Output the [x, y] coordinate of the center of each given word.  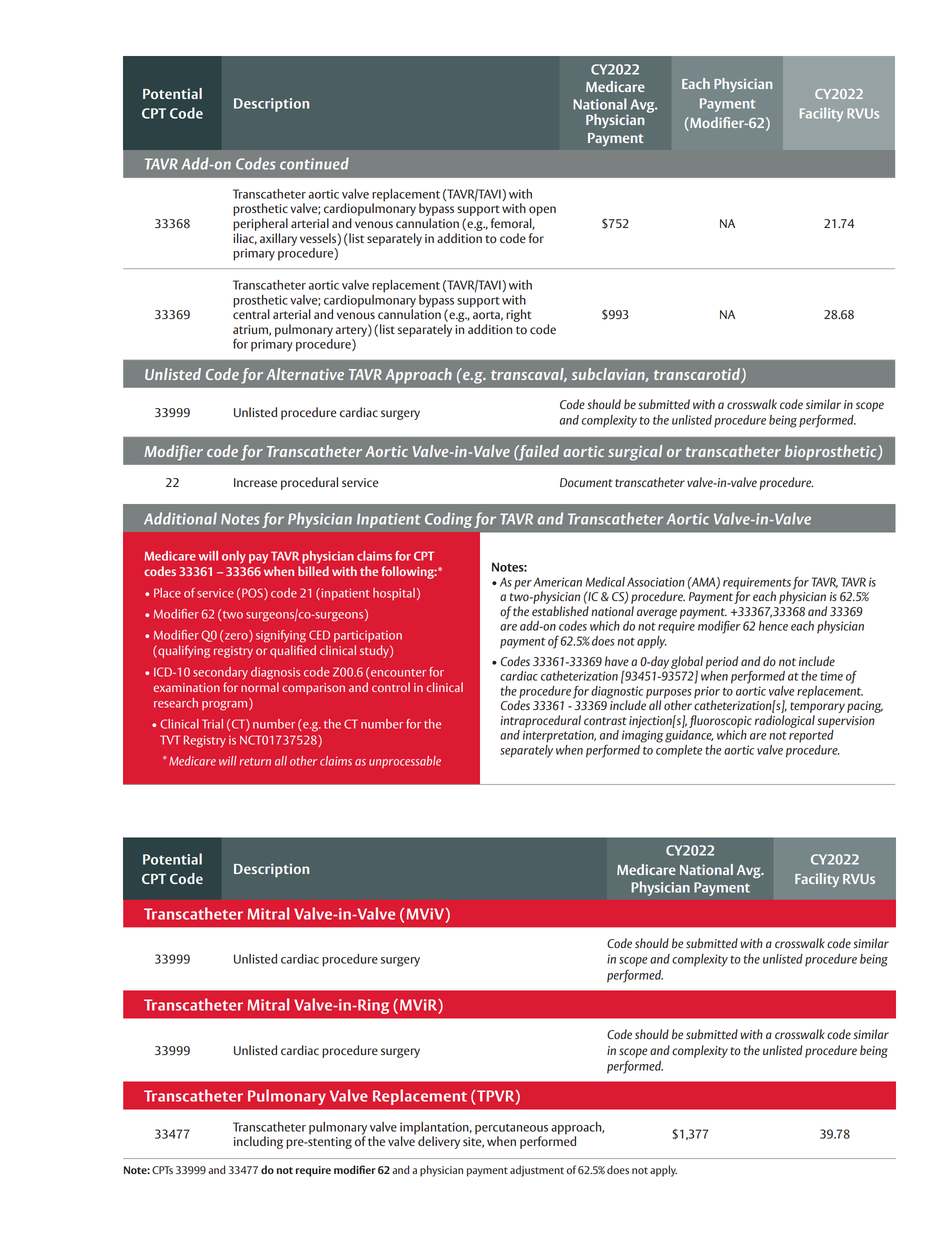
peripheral [260, 224]
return [255, 762]
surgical [635, 453]
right [518, 315]
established [560, 611]
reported [811, 736]
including [258, 1142]
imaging [642, 736]
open [542, 211]
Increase [255, 482]
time [831, 676]
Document [586, 483]
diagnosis [275, 673]
